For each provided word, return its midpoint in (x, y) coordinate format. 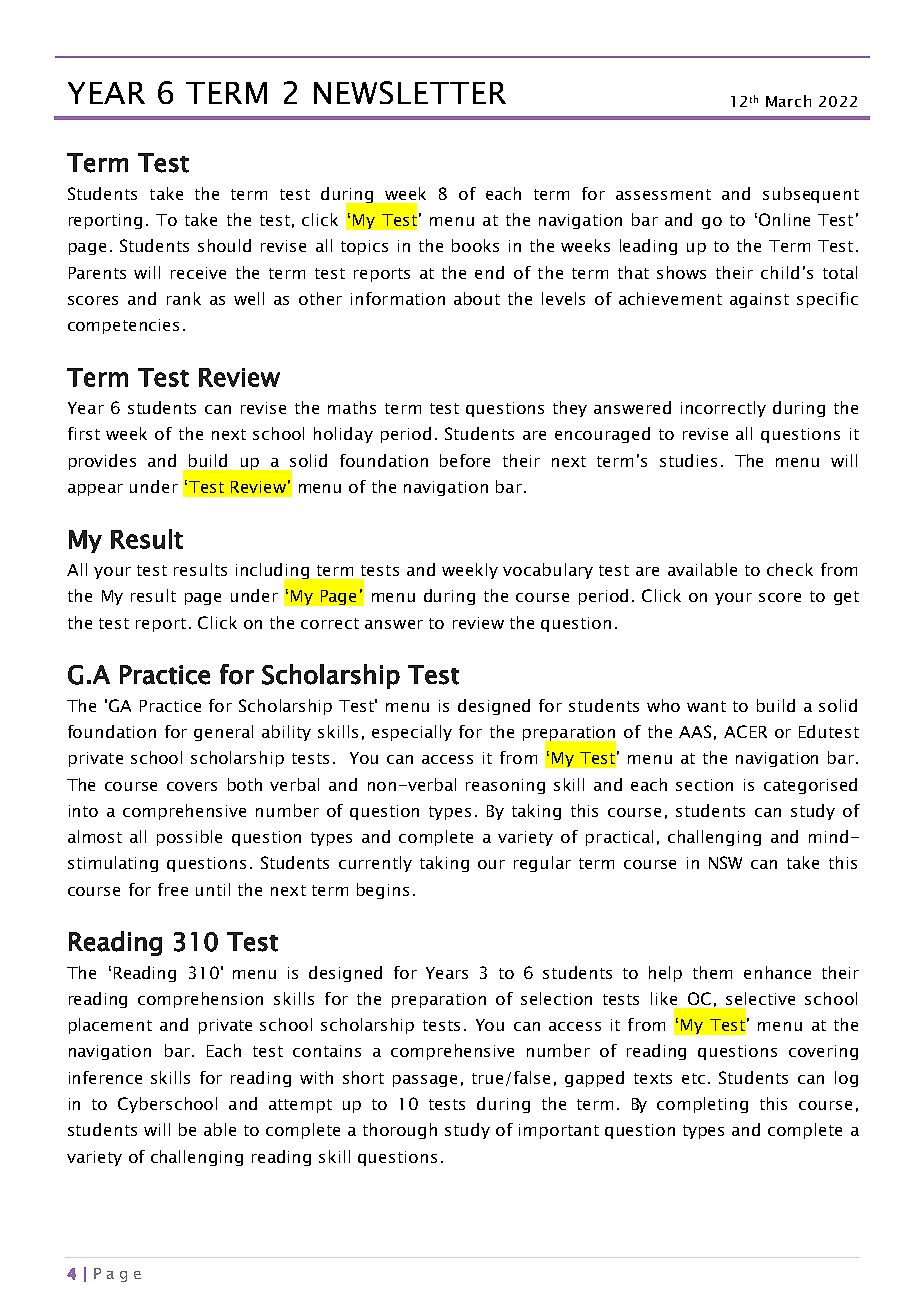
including (274, 572)
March (788, 101)
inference (105, 1077)
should (224, 245)
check (790, 569)
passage (425, 1081)
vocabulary (548, 571)
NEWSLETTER (410, 92)
